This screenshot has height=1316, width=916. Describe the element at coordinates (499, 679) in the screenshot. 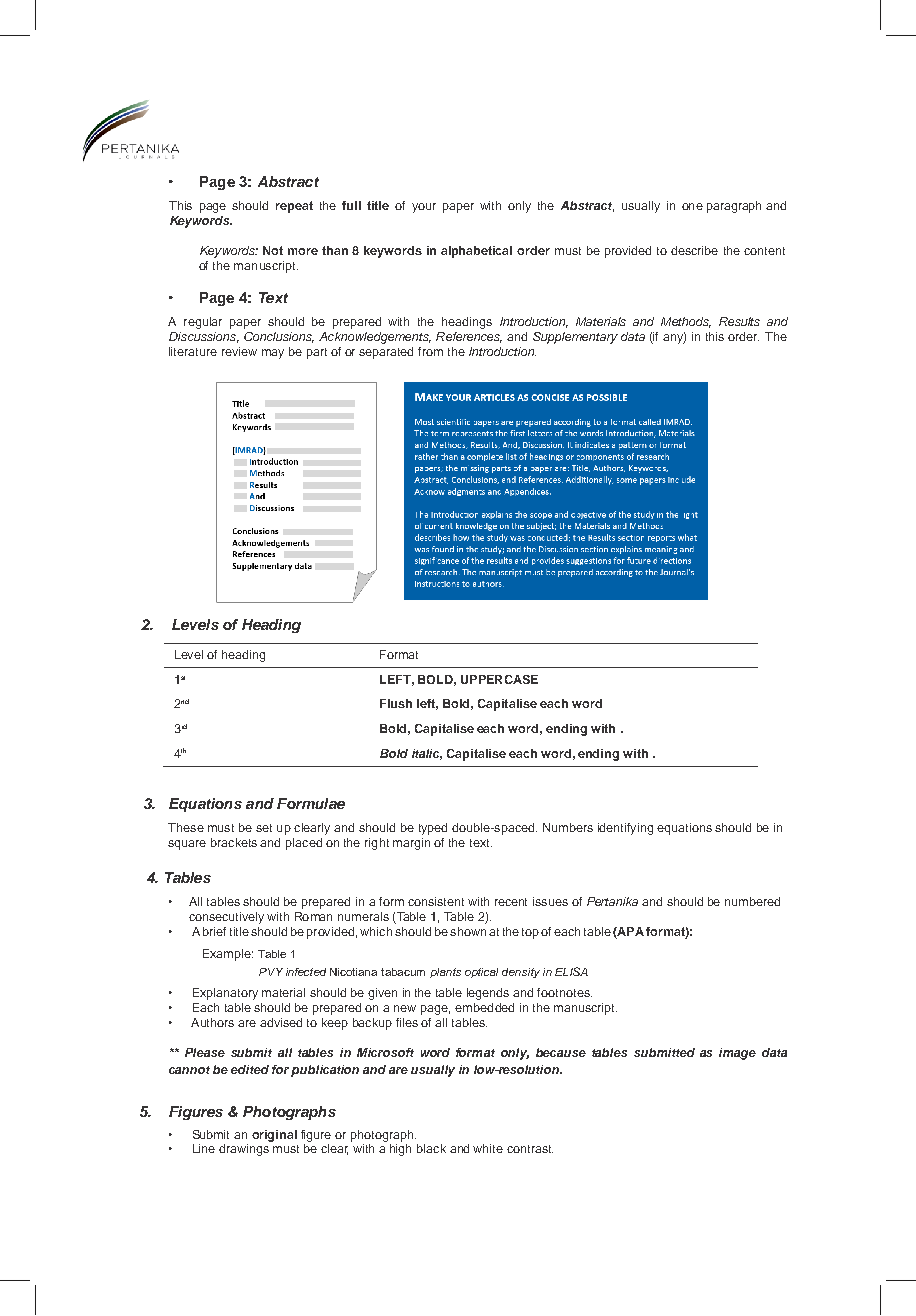

I see `UPPERCASE` at that location.
